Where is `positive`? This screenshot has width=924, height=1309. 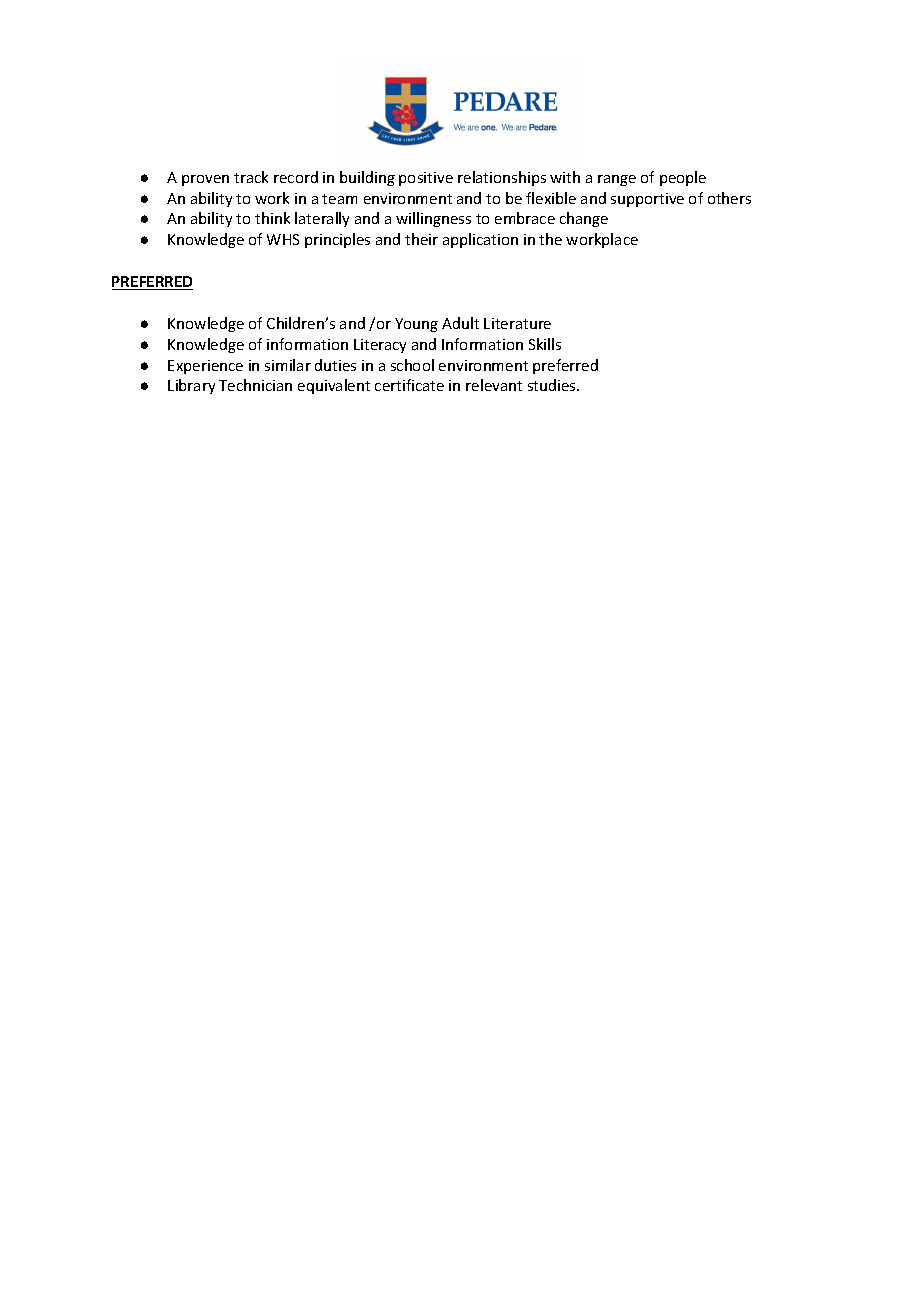
positive is located at coordinates (426, 179).
